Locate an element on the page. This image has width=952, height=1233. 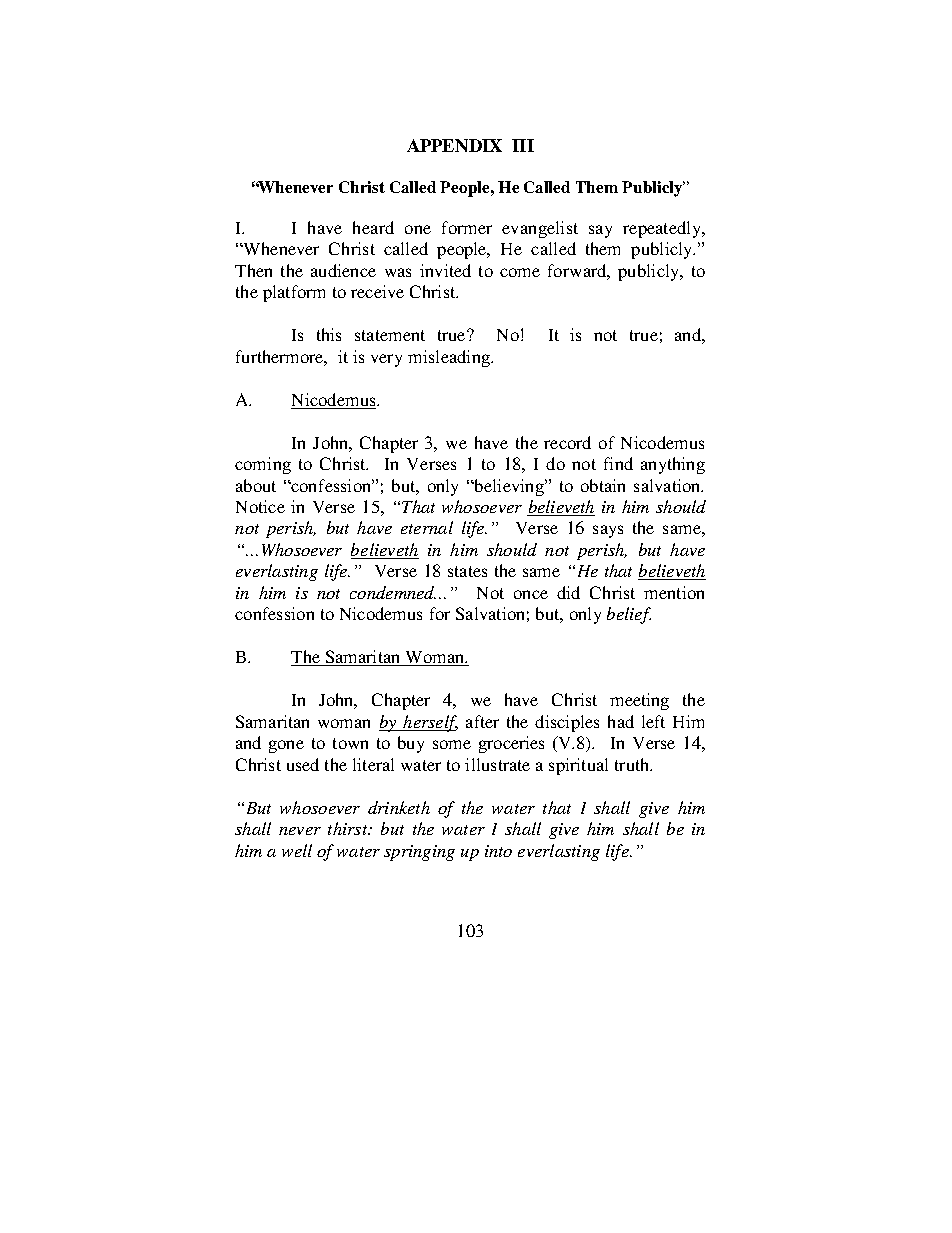
repeatedly is located at coordinates (663, 229).
